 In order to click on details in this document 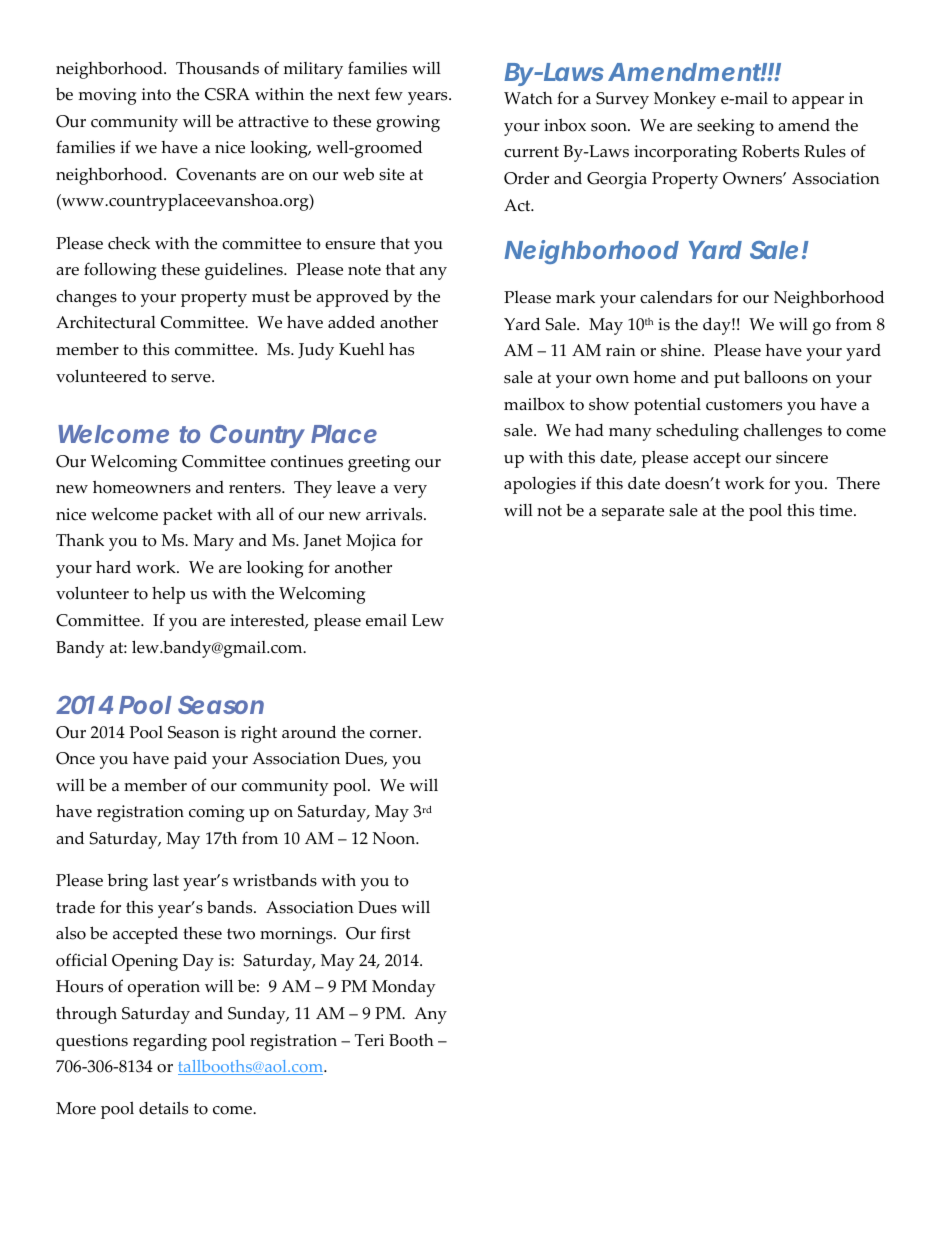, I will do `click(163, 1108)`.
